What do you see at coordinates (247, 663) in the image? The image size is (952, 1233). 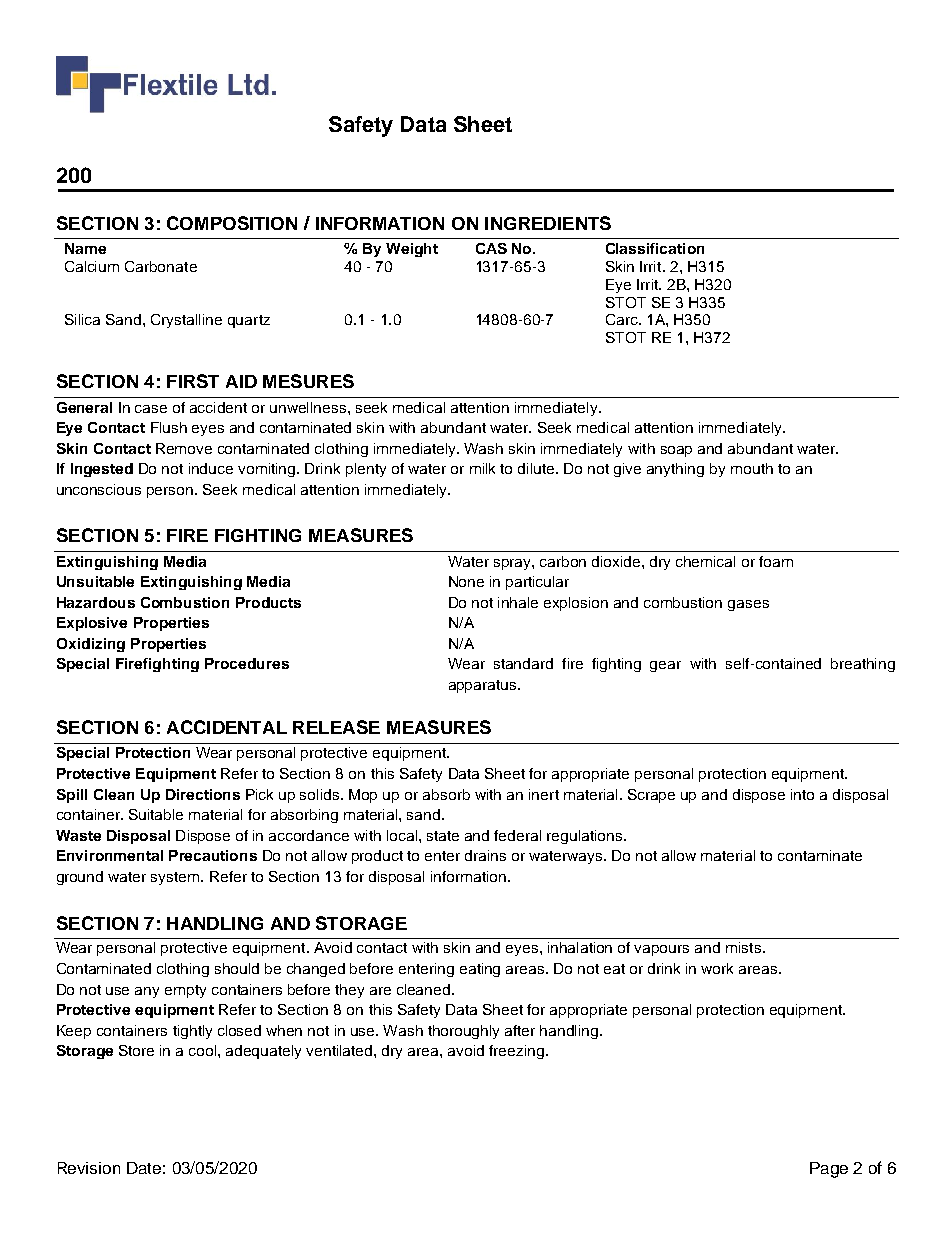 I see `Procedures` at bounding box center [247, 663].
